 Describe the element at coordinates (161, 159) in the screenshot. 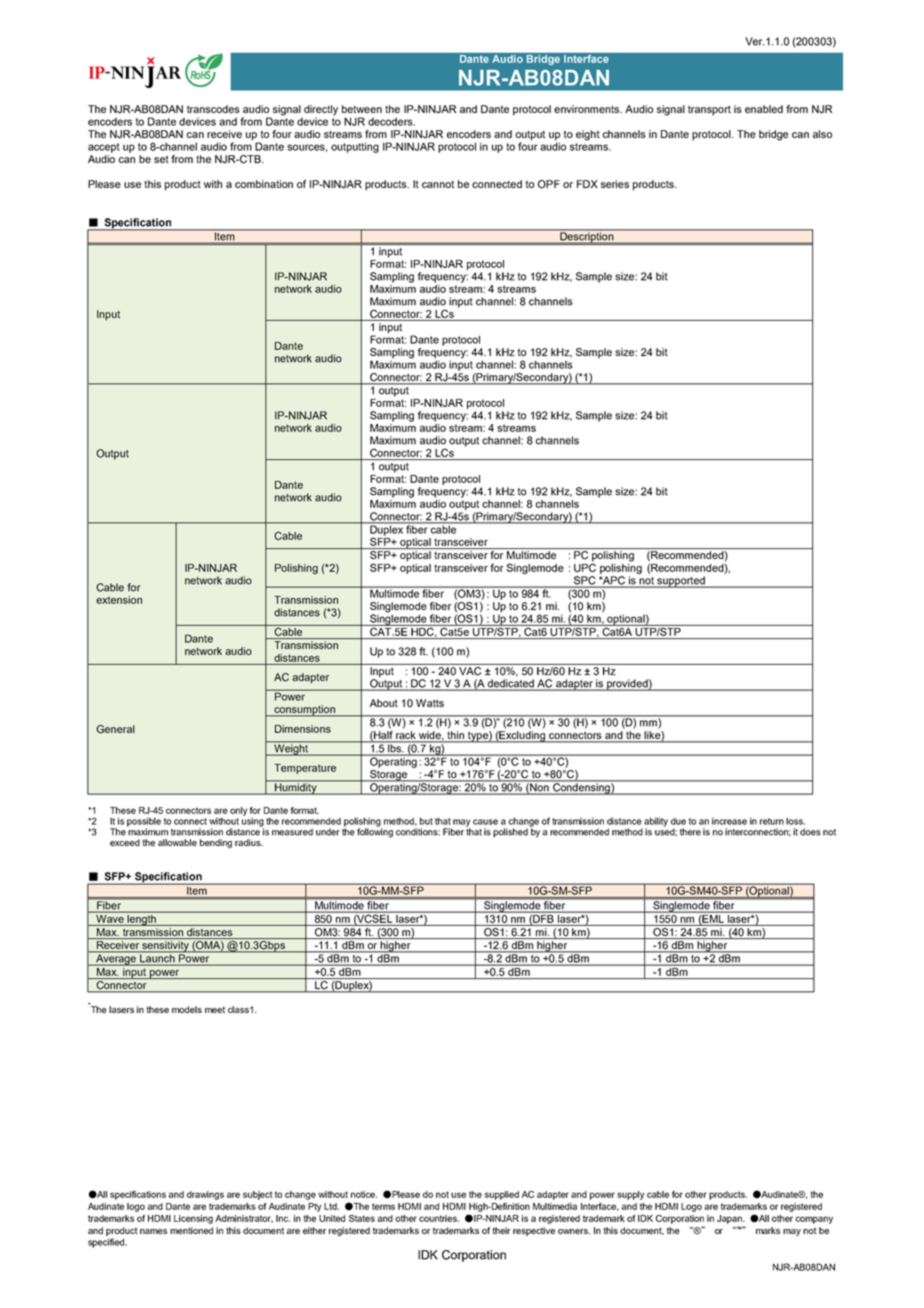

I see `set` at that location.
